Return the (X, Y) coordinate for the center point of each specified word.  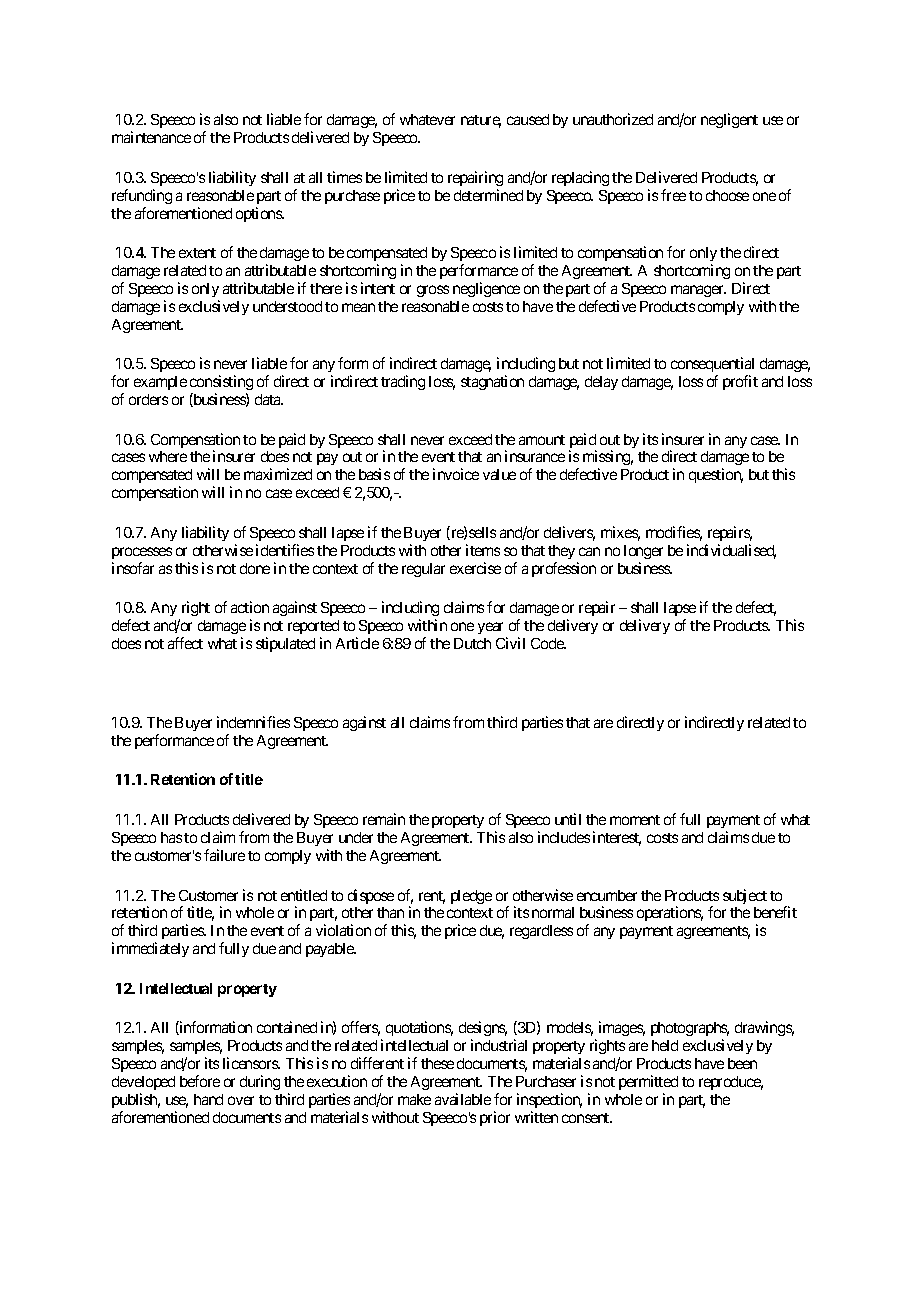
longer (643, 552)
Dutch (472, 643)
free (673, 195)
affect (185, 643)
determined (488, 195)
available (463, 1099)
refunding (142, 196)
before (200, 1081)
